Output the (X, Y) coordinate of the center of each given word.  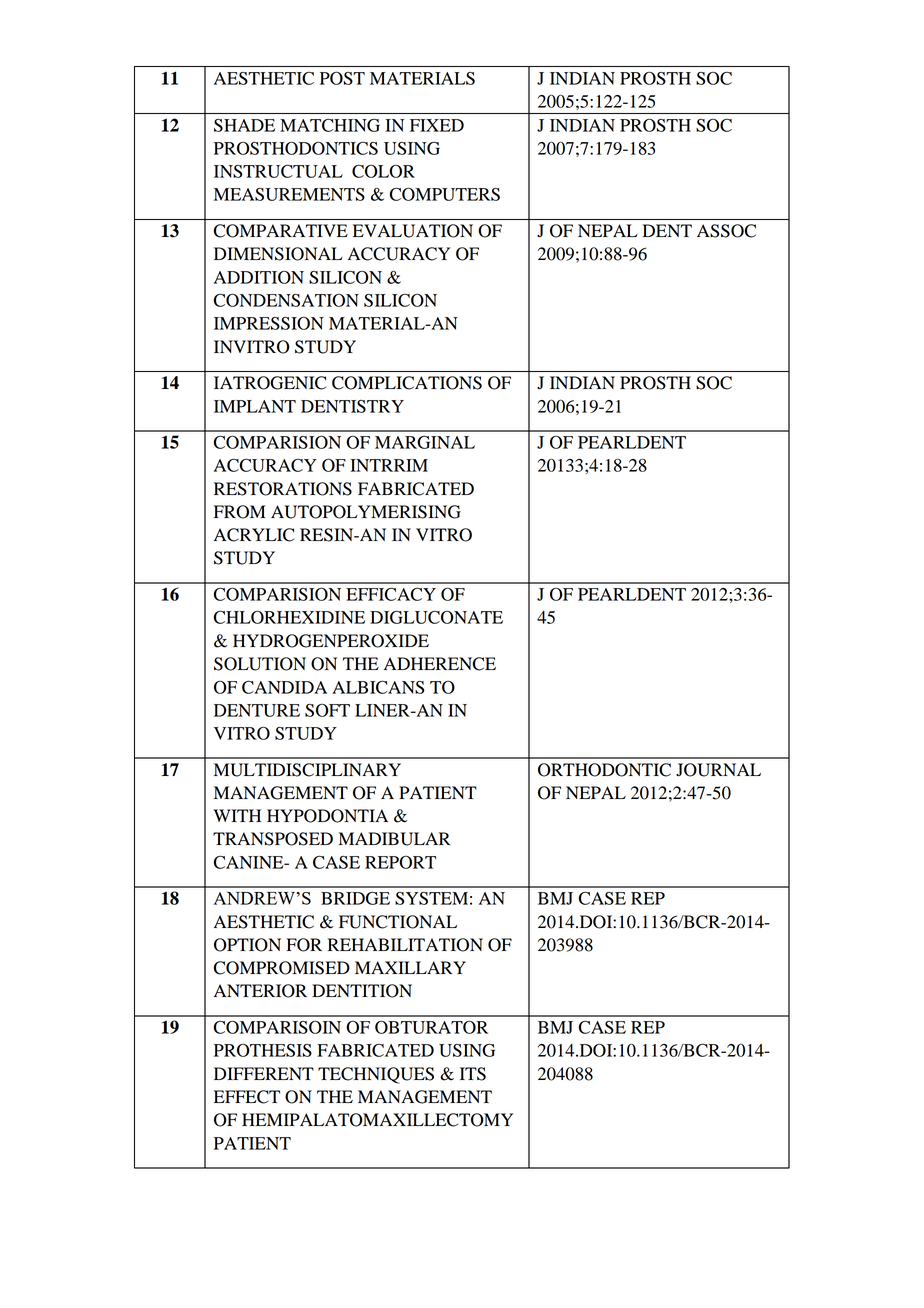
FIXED (437, 125)
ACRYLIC (254, 535)
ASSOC (726, 231)
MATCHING (330, 125)
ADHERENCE (440, 664)
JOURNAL (718, 770)
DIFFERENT (264, 1073)
